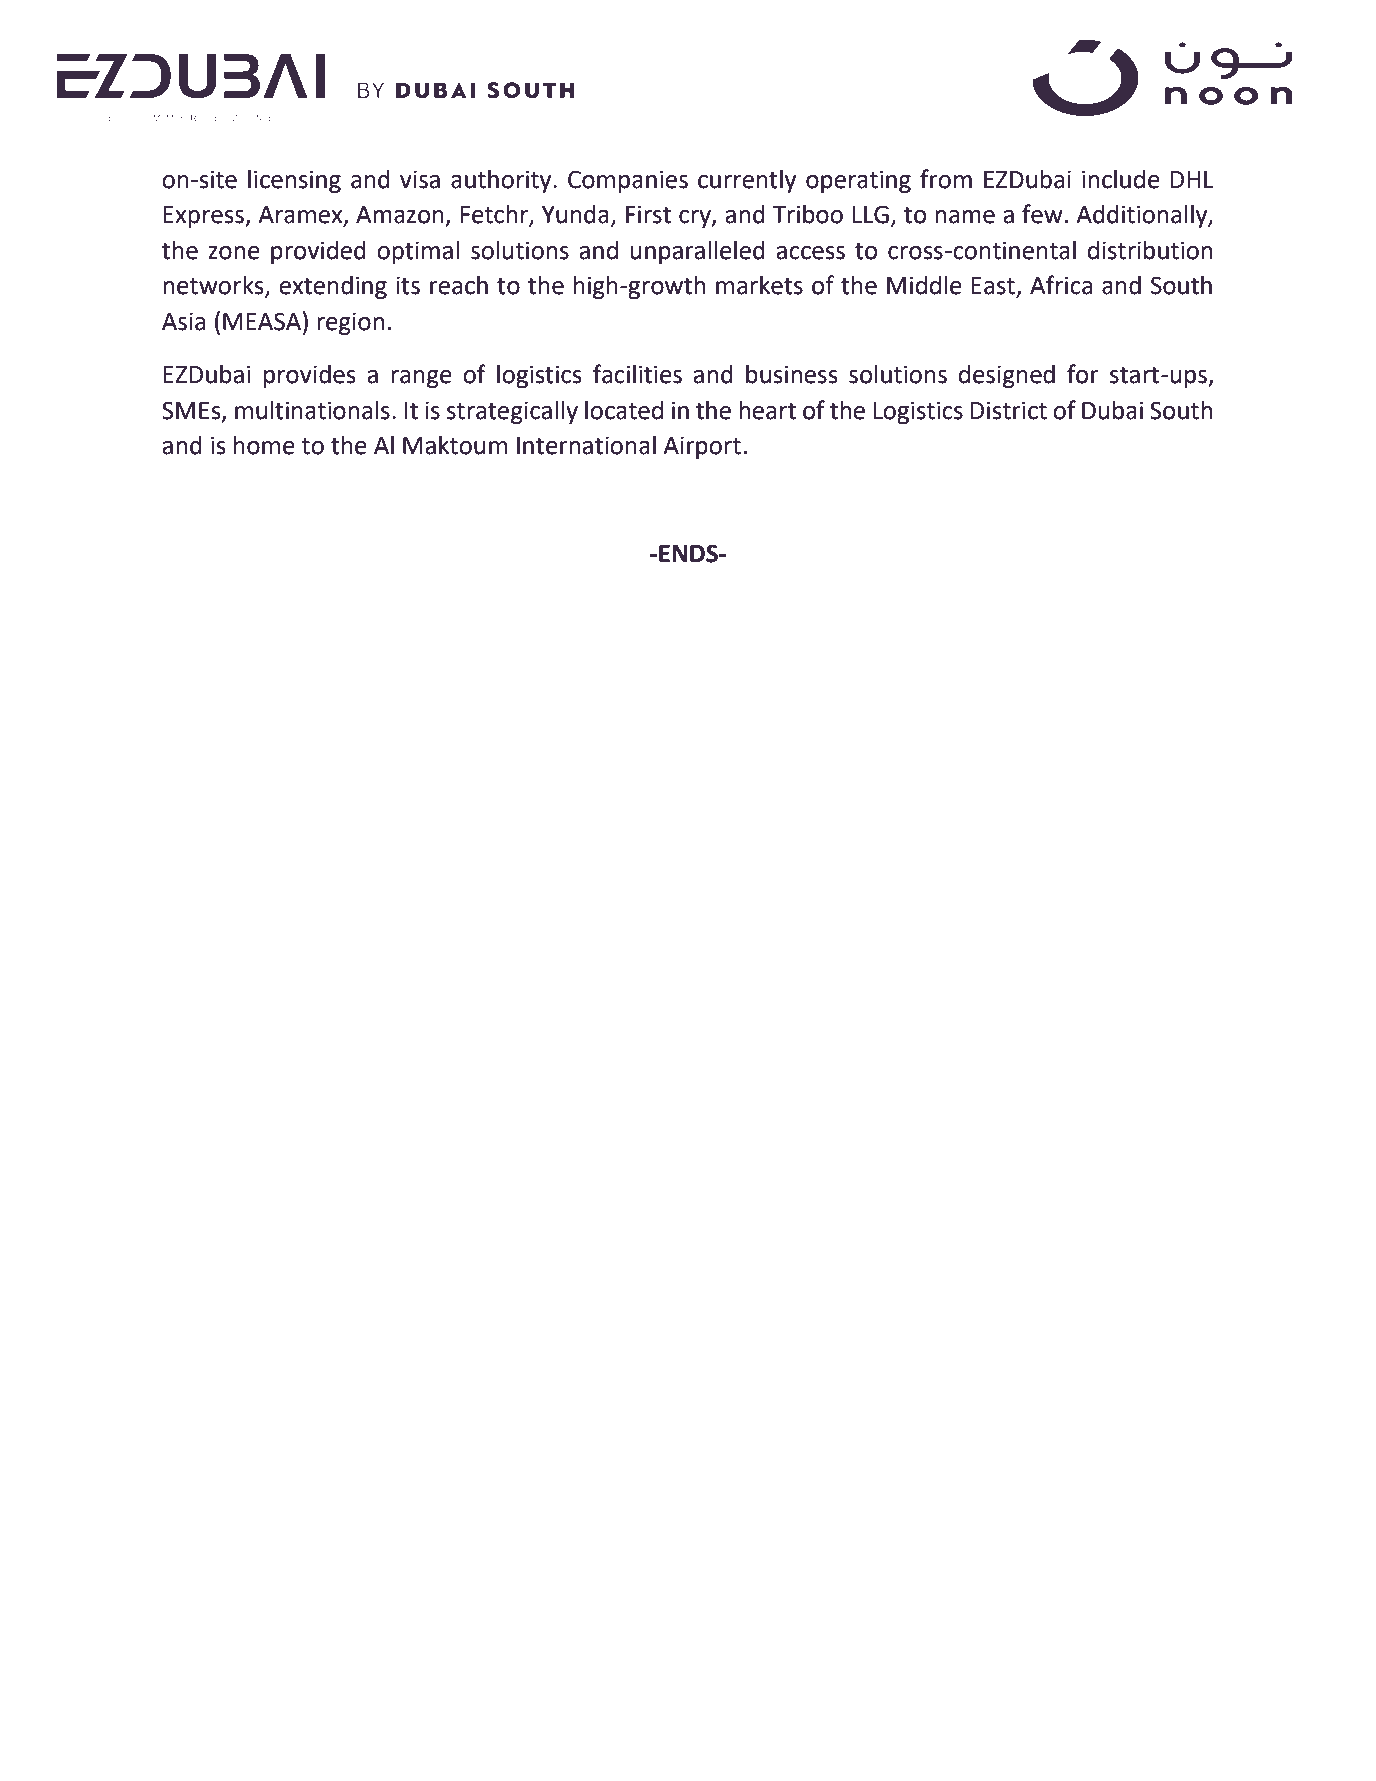 This screenshot has width=1376, height=1781. What do you see at coordinates (994, 287) in the screenshot?
I see `East` at bounding box center [994, 287].
